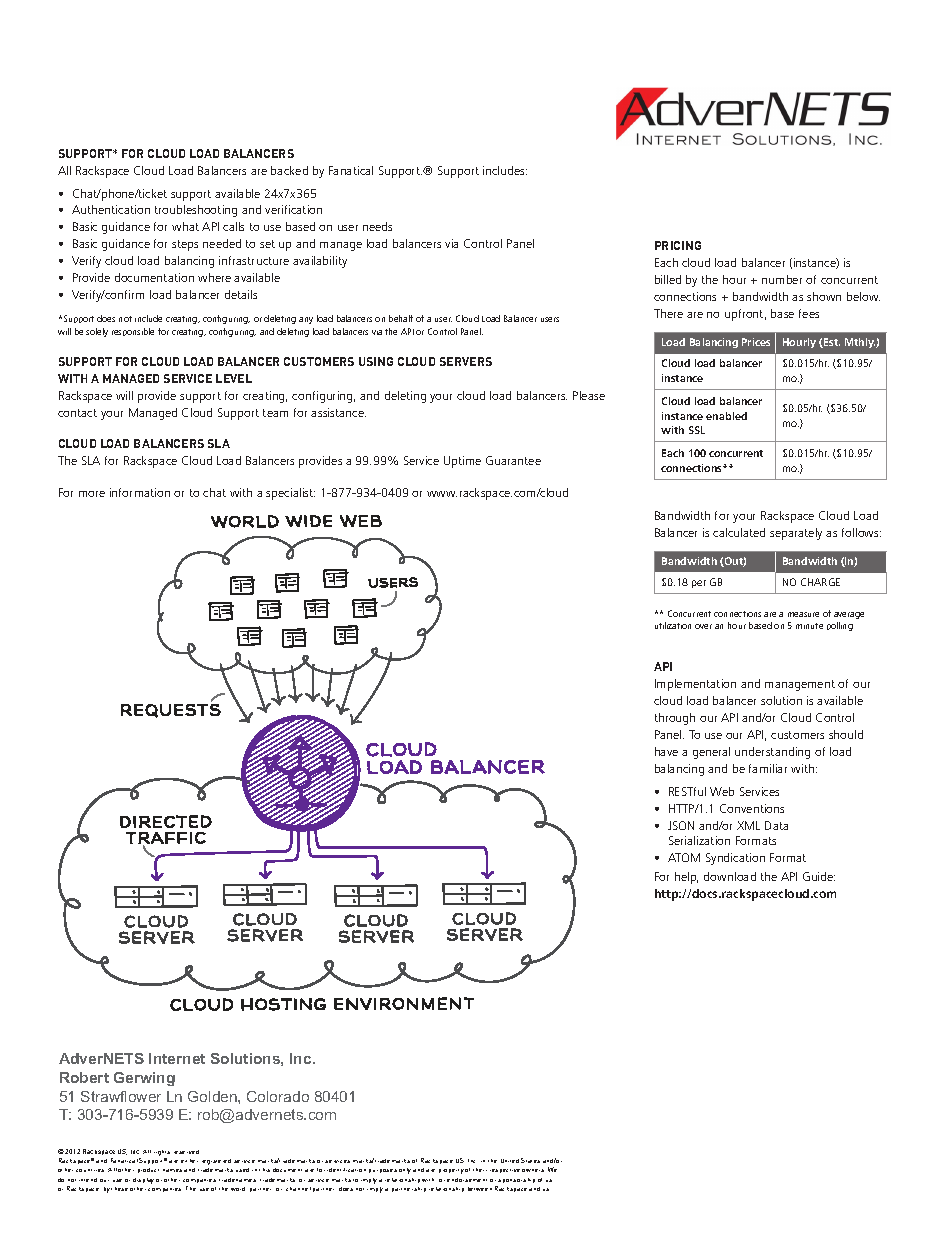 The image size is (952, 1233). What do you see at coordinates (77, 413) in the page?
I see `contact` at bounding box center [77, 413].
